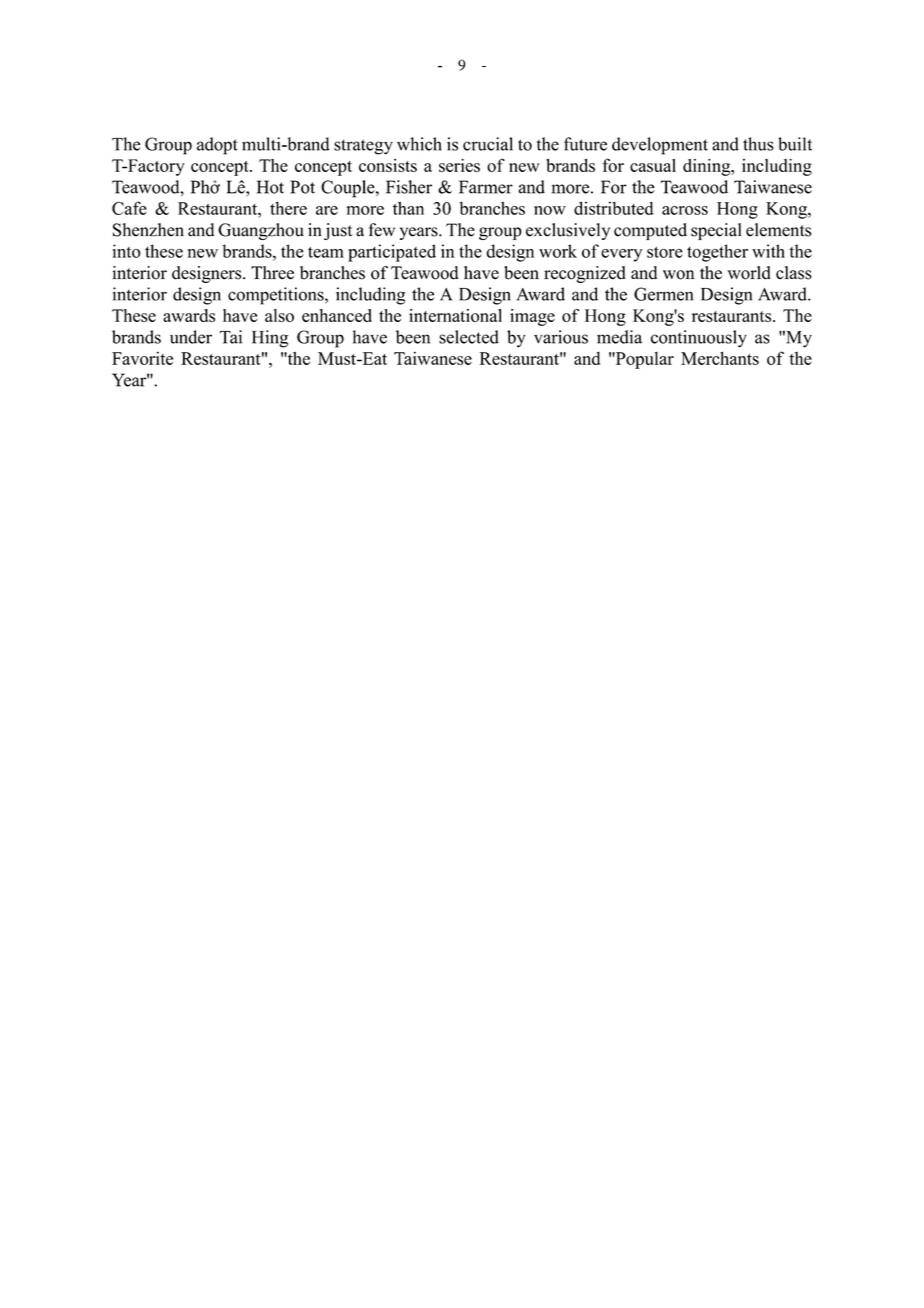  Describe the element at coordinates (488, 144) in the page. I see `crucial` at that location.
